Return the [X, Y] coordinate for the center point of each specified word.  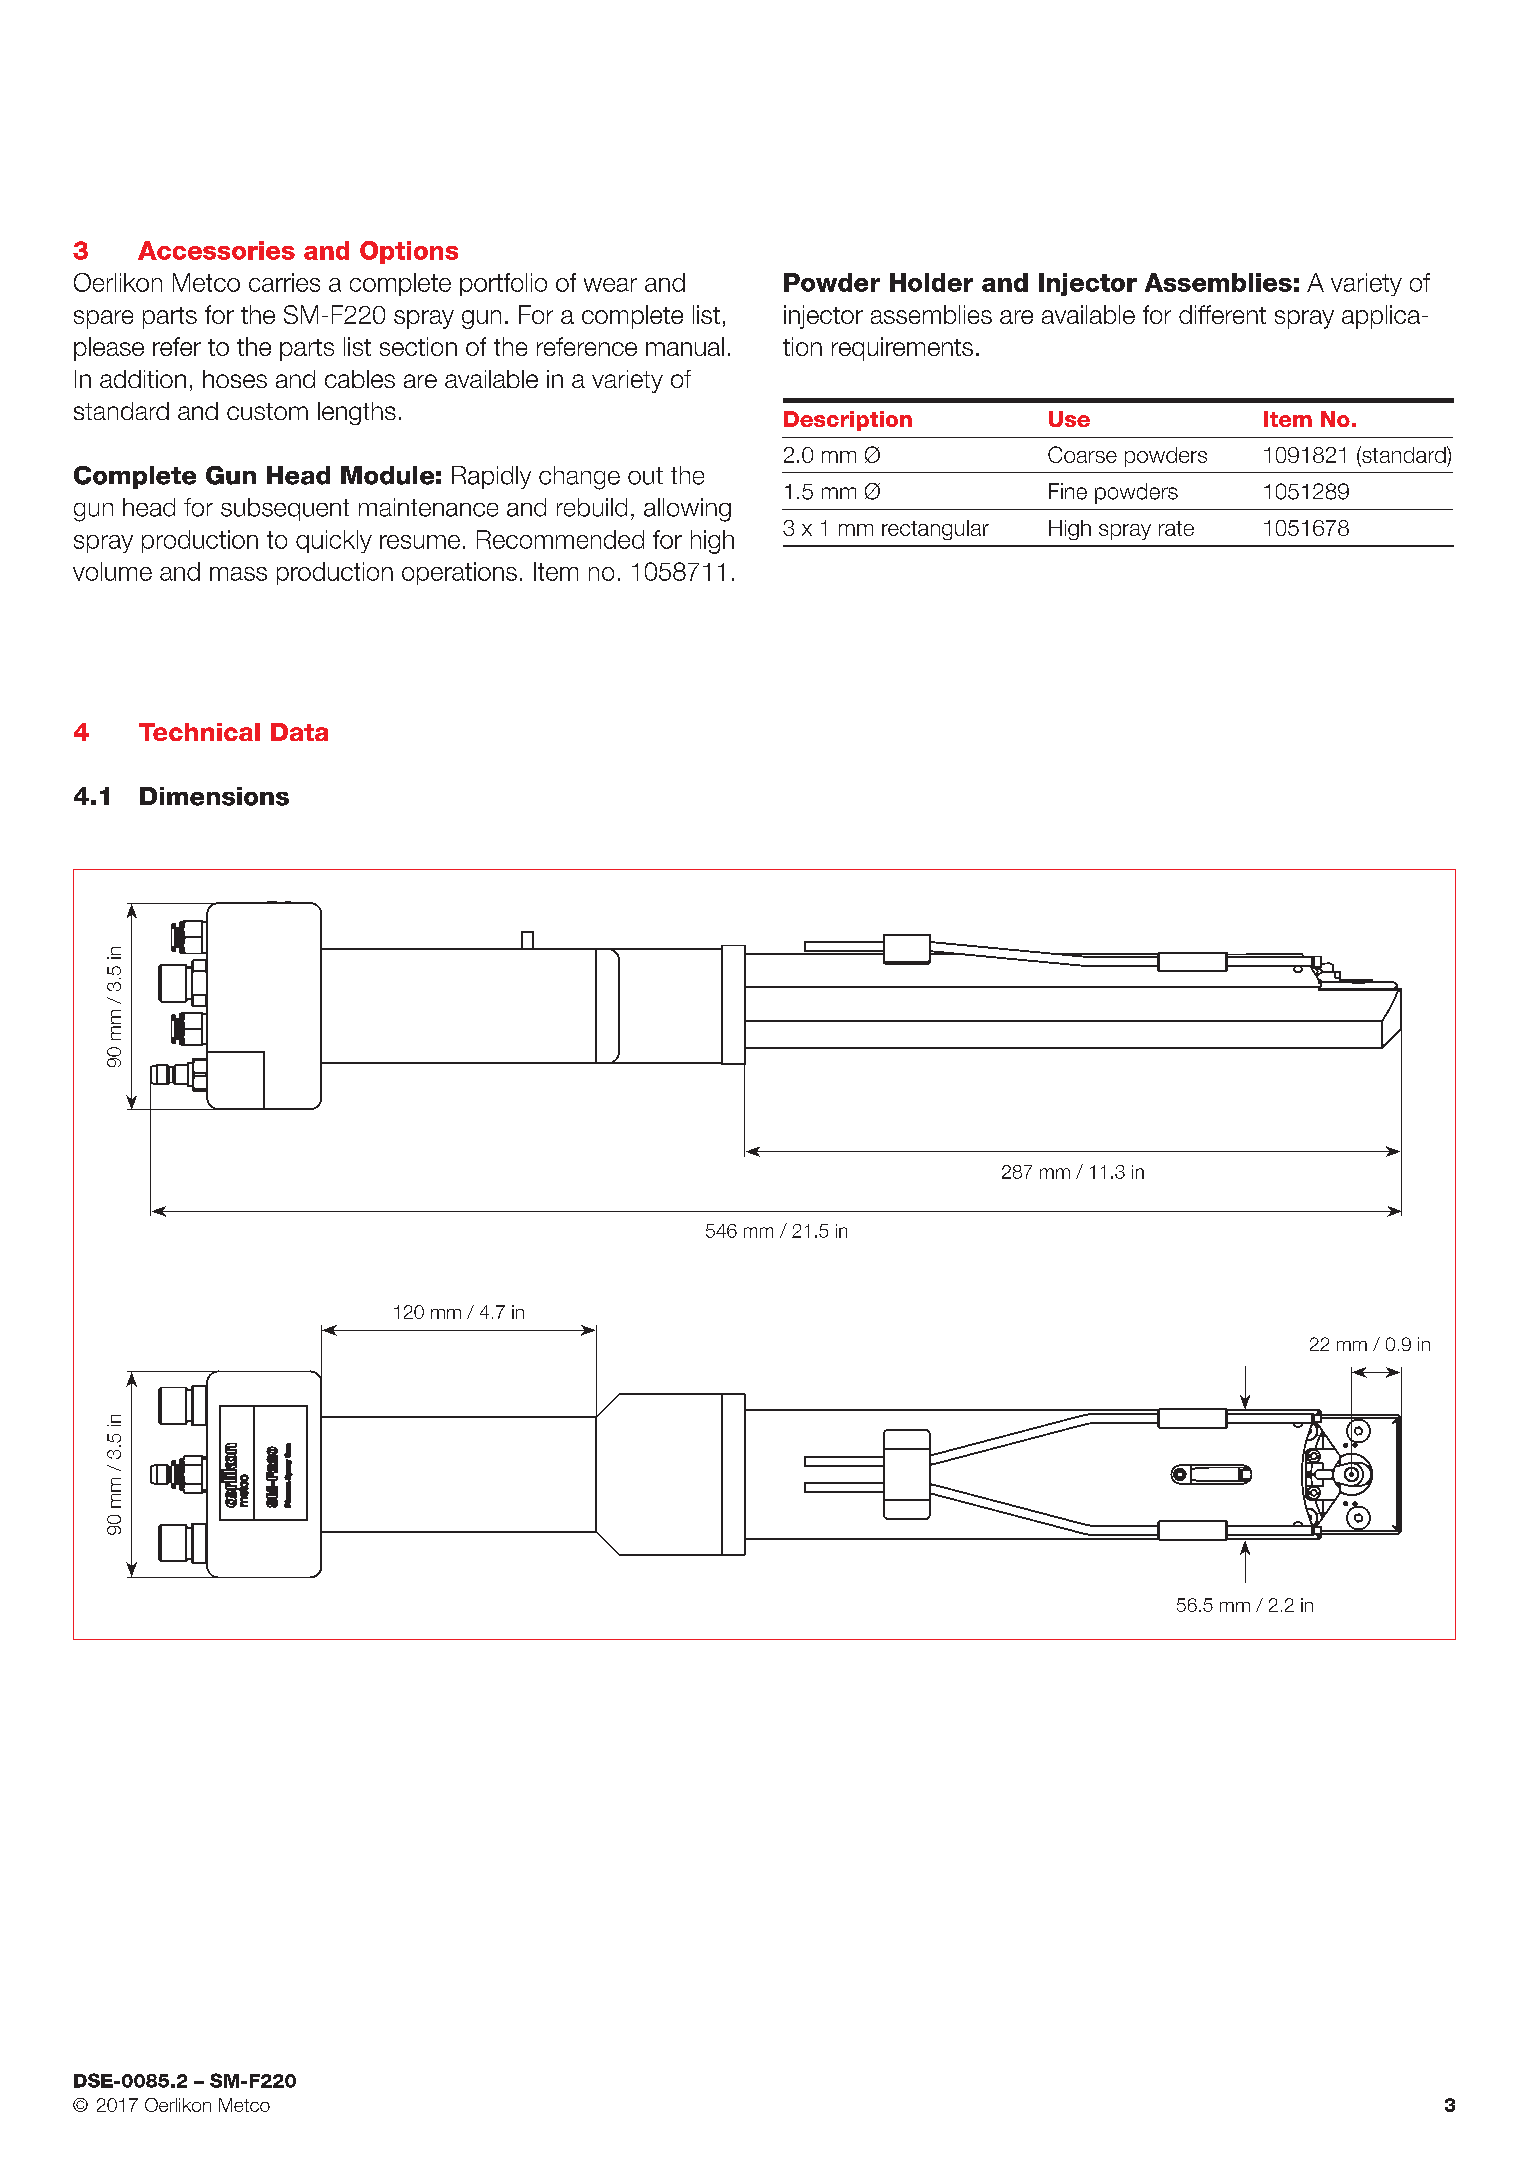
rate [1176, 528]
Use [1069, 419]
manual [685, 346]
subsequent [285, 509]
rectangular [935, 530]
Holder [931, 282]
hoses [235, 379]
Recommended [560, 539]
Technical [199, 732]
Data [299, 732]
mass [238, 574]
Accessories [216, 250]
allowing [687, 510]
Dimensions [214, 796]
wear [610, 285]
